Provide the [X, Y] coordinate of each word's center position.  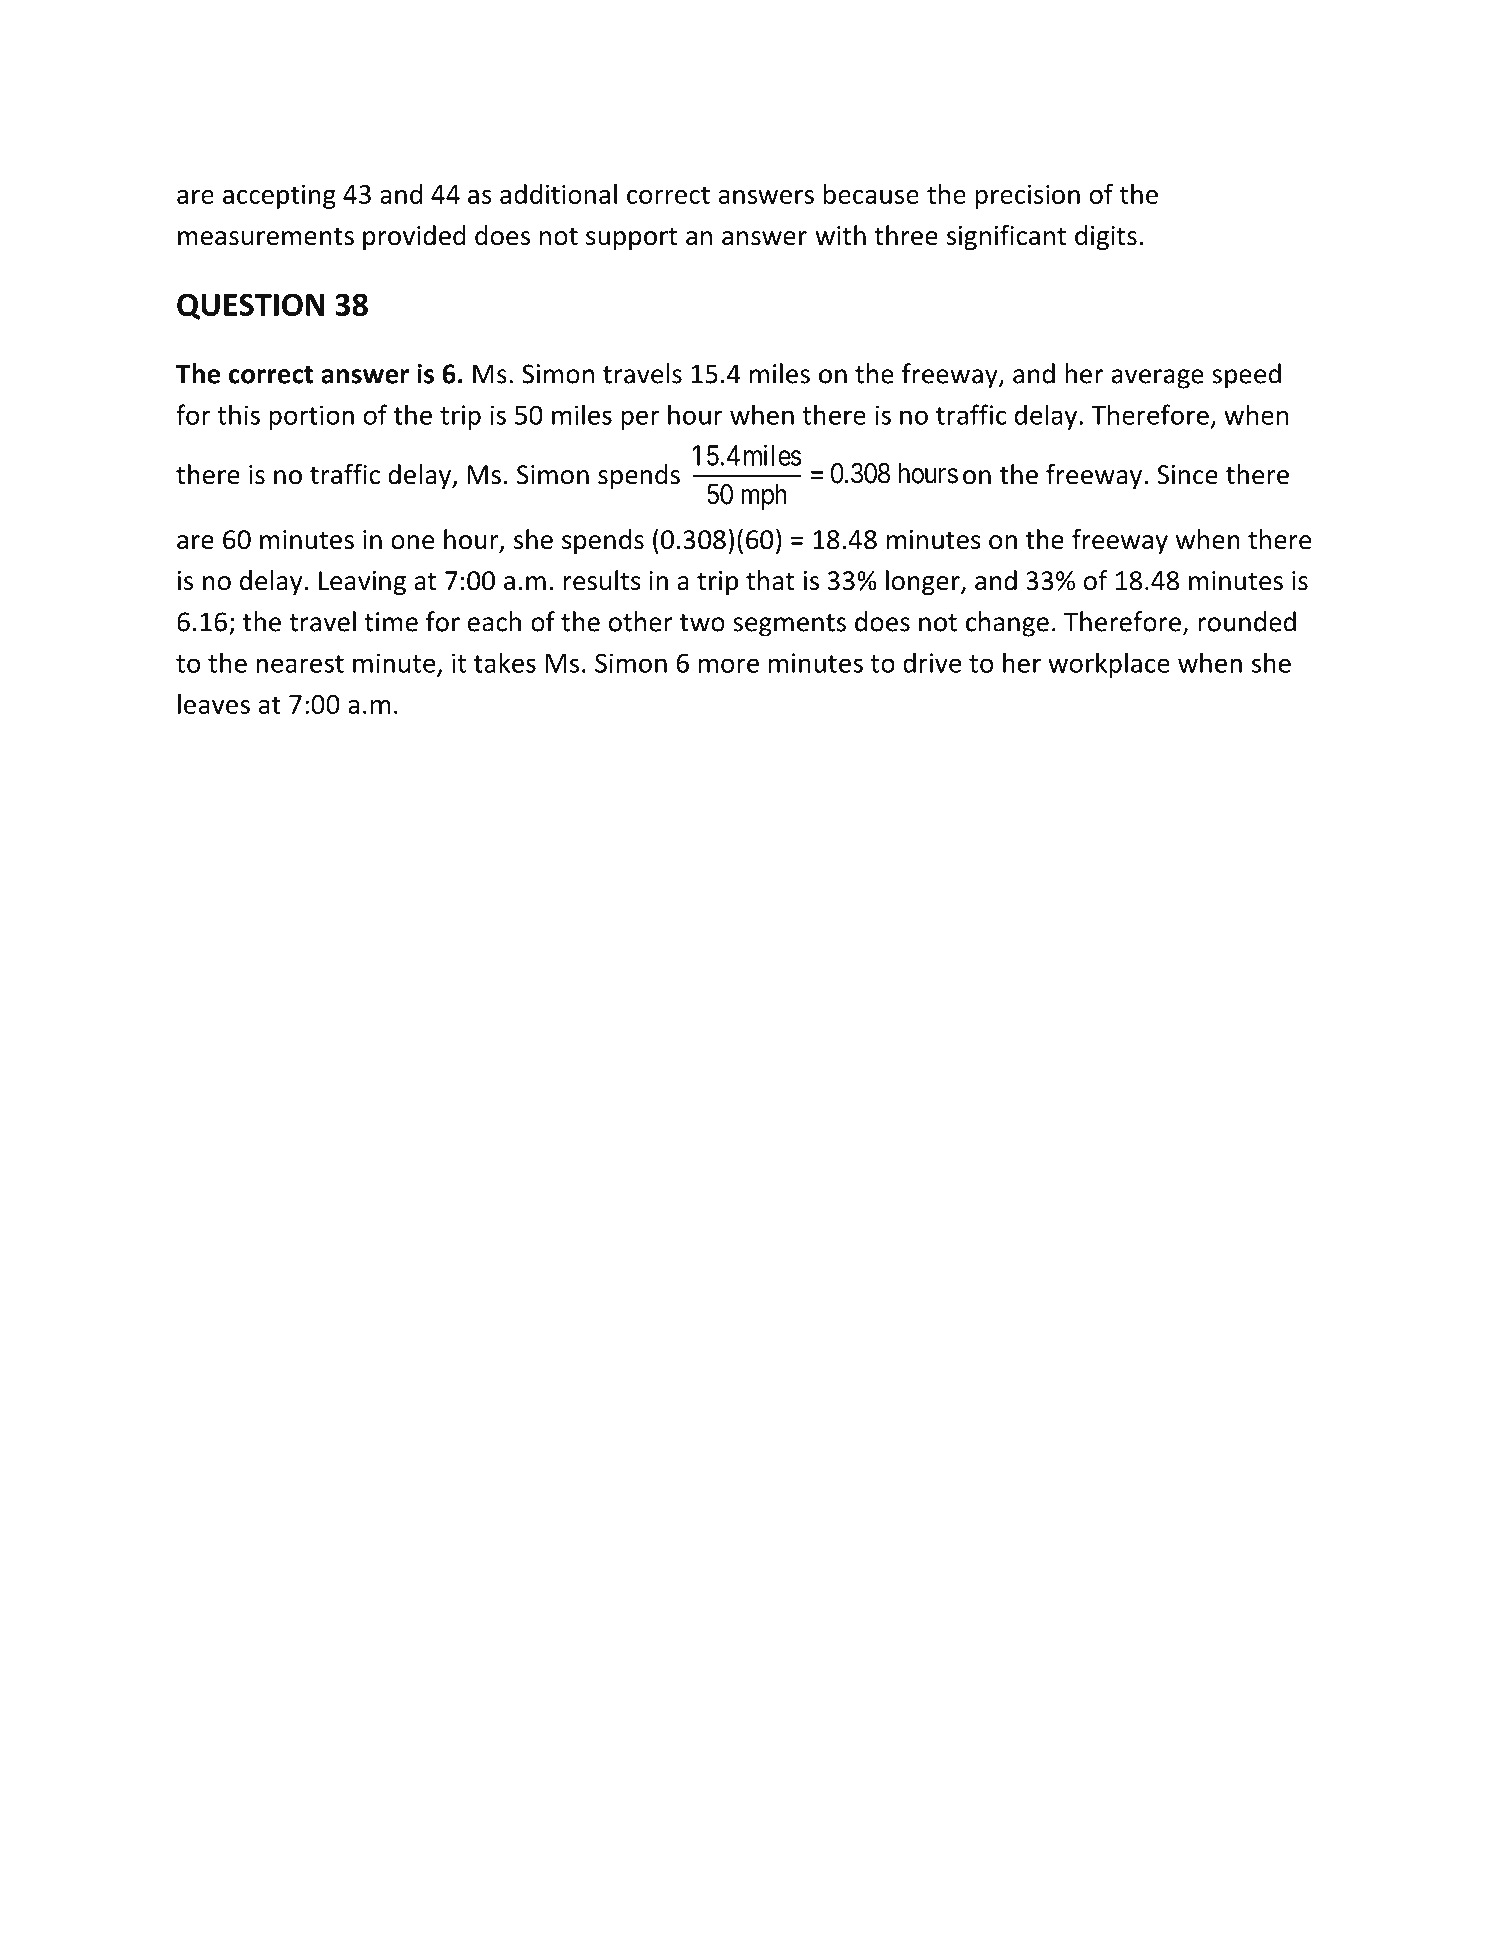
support [631, 239]
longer [924, 583]
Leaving [362, 583]
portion [311, 417]
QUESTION [251, 306]
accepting [279, 196]
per [640, 420]
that [770, 580]
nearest [300, 664]
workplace [1109, 665]
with [840, 235]
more [729, 665]
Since [1187, 475]
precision [1027, 196]
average [1158, 379]
